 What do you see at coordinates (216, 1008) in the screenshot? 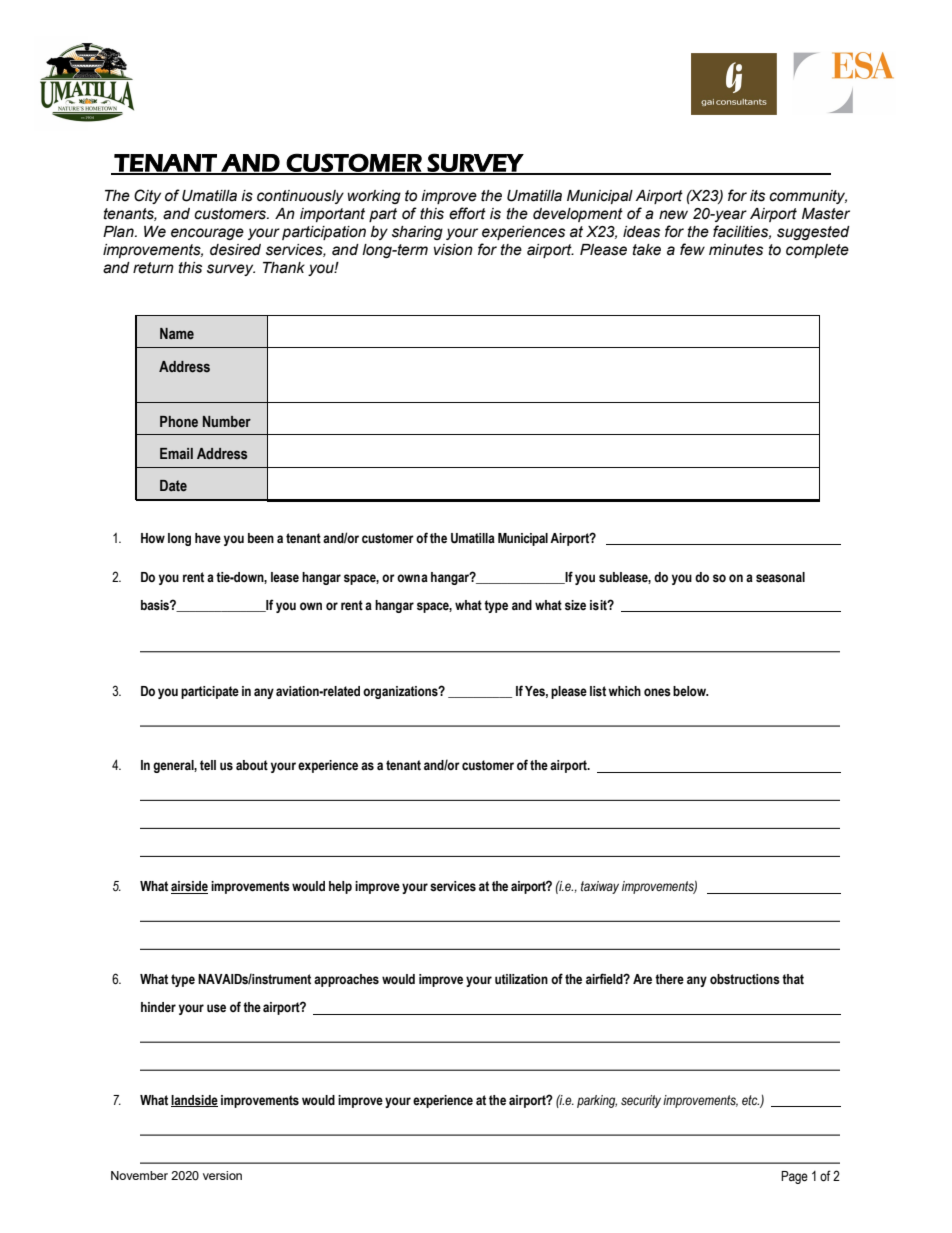
I see `use` at bounding box center [216, 1008].
